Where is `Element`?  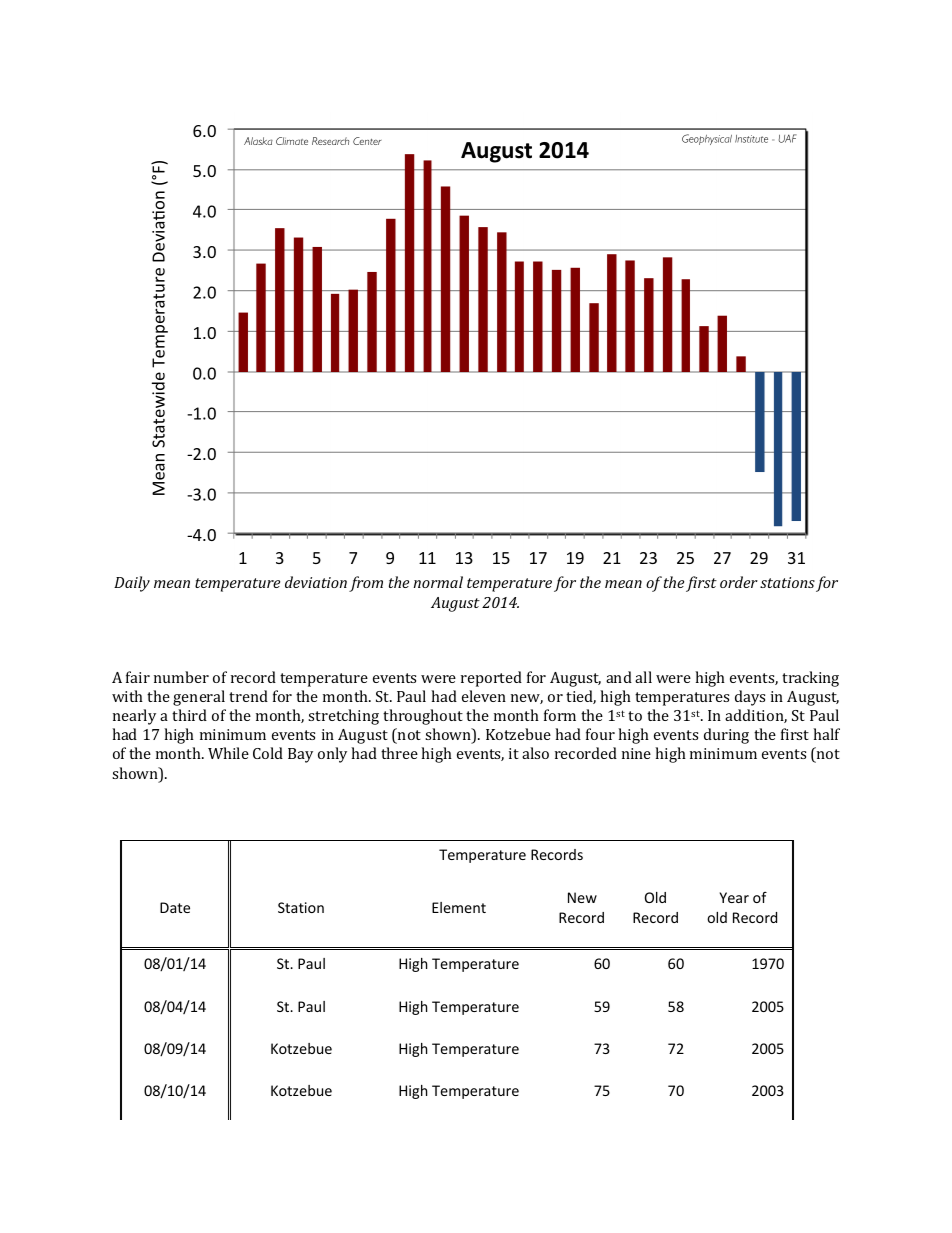 Element is located at coordinates (459, 907).
